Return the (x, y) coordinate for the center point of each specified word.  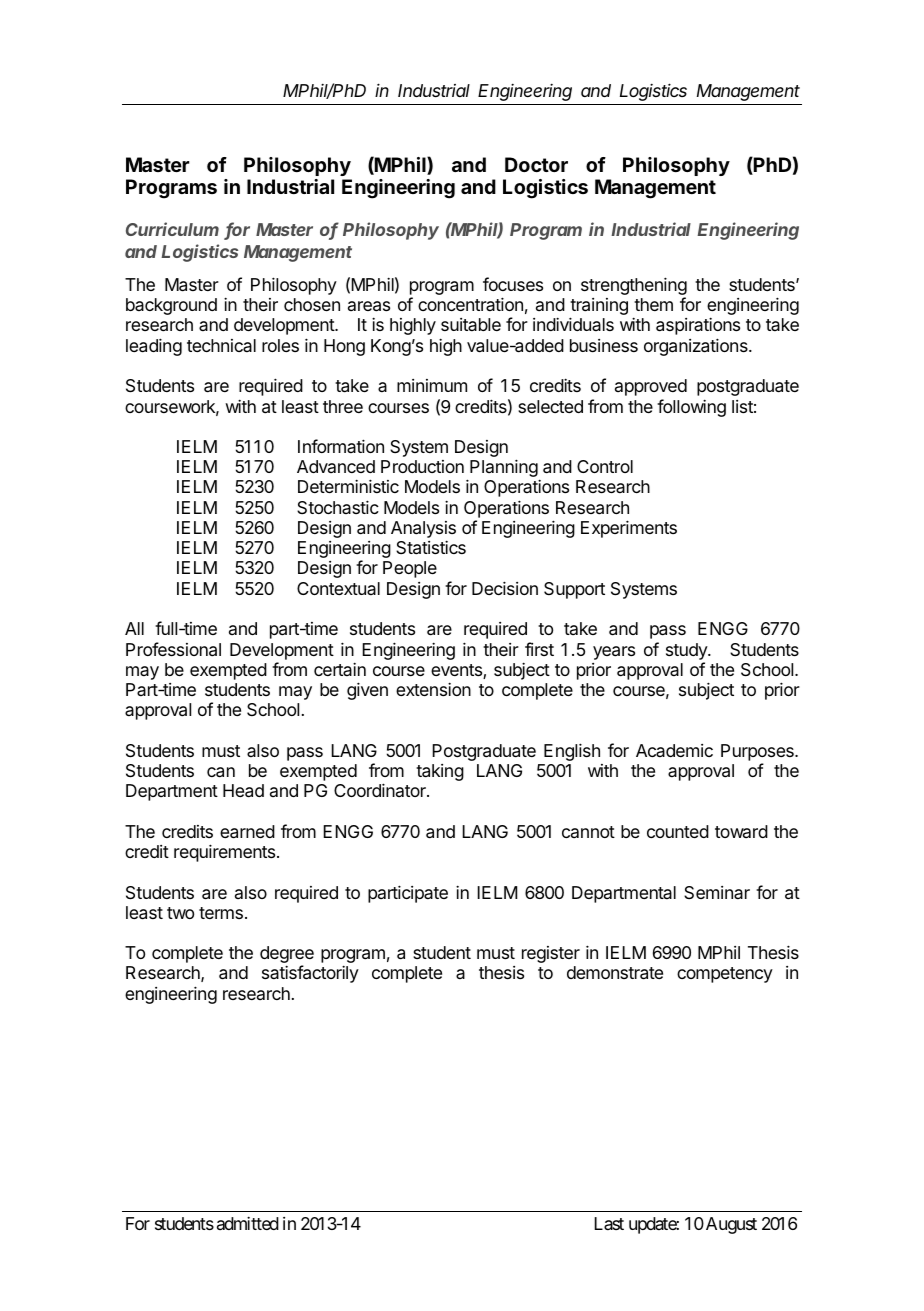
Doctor (536, 164)
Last (609, 1223)
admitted (248, 1223)
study (687, 651)
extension (433, 689)
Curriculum (172, 229)
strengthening (634, 287)
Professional (173, 649)
